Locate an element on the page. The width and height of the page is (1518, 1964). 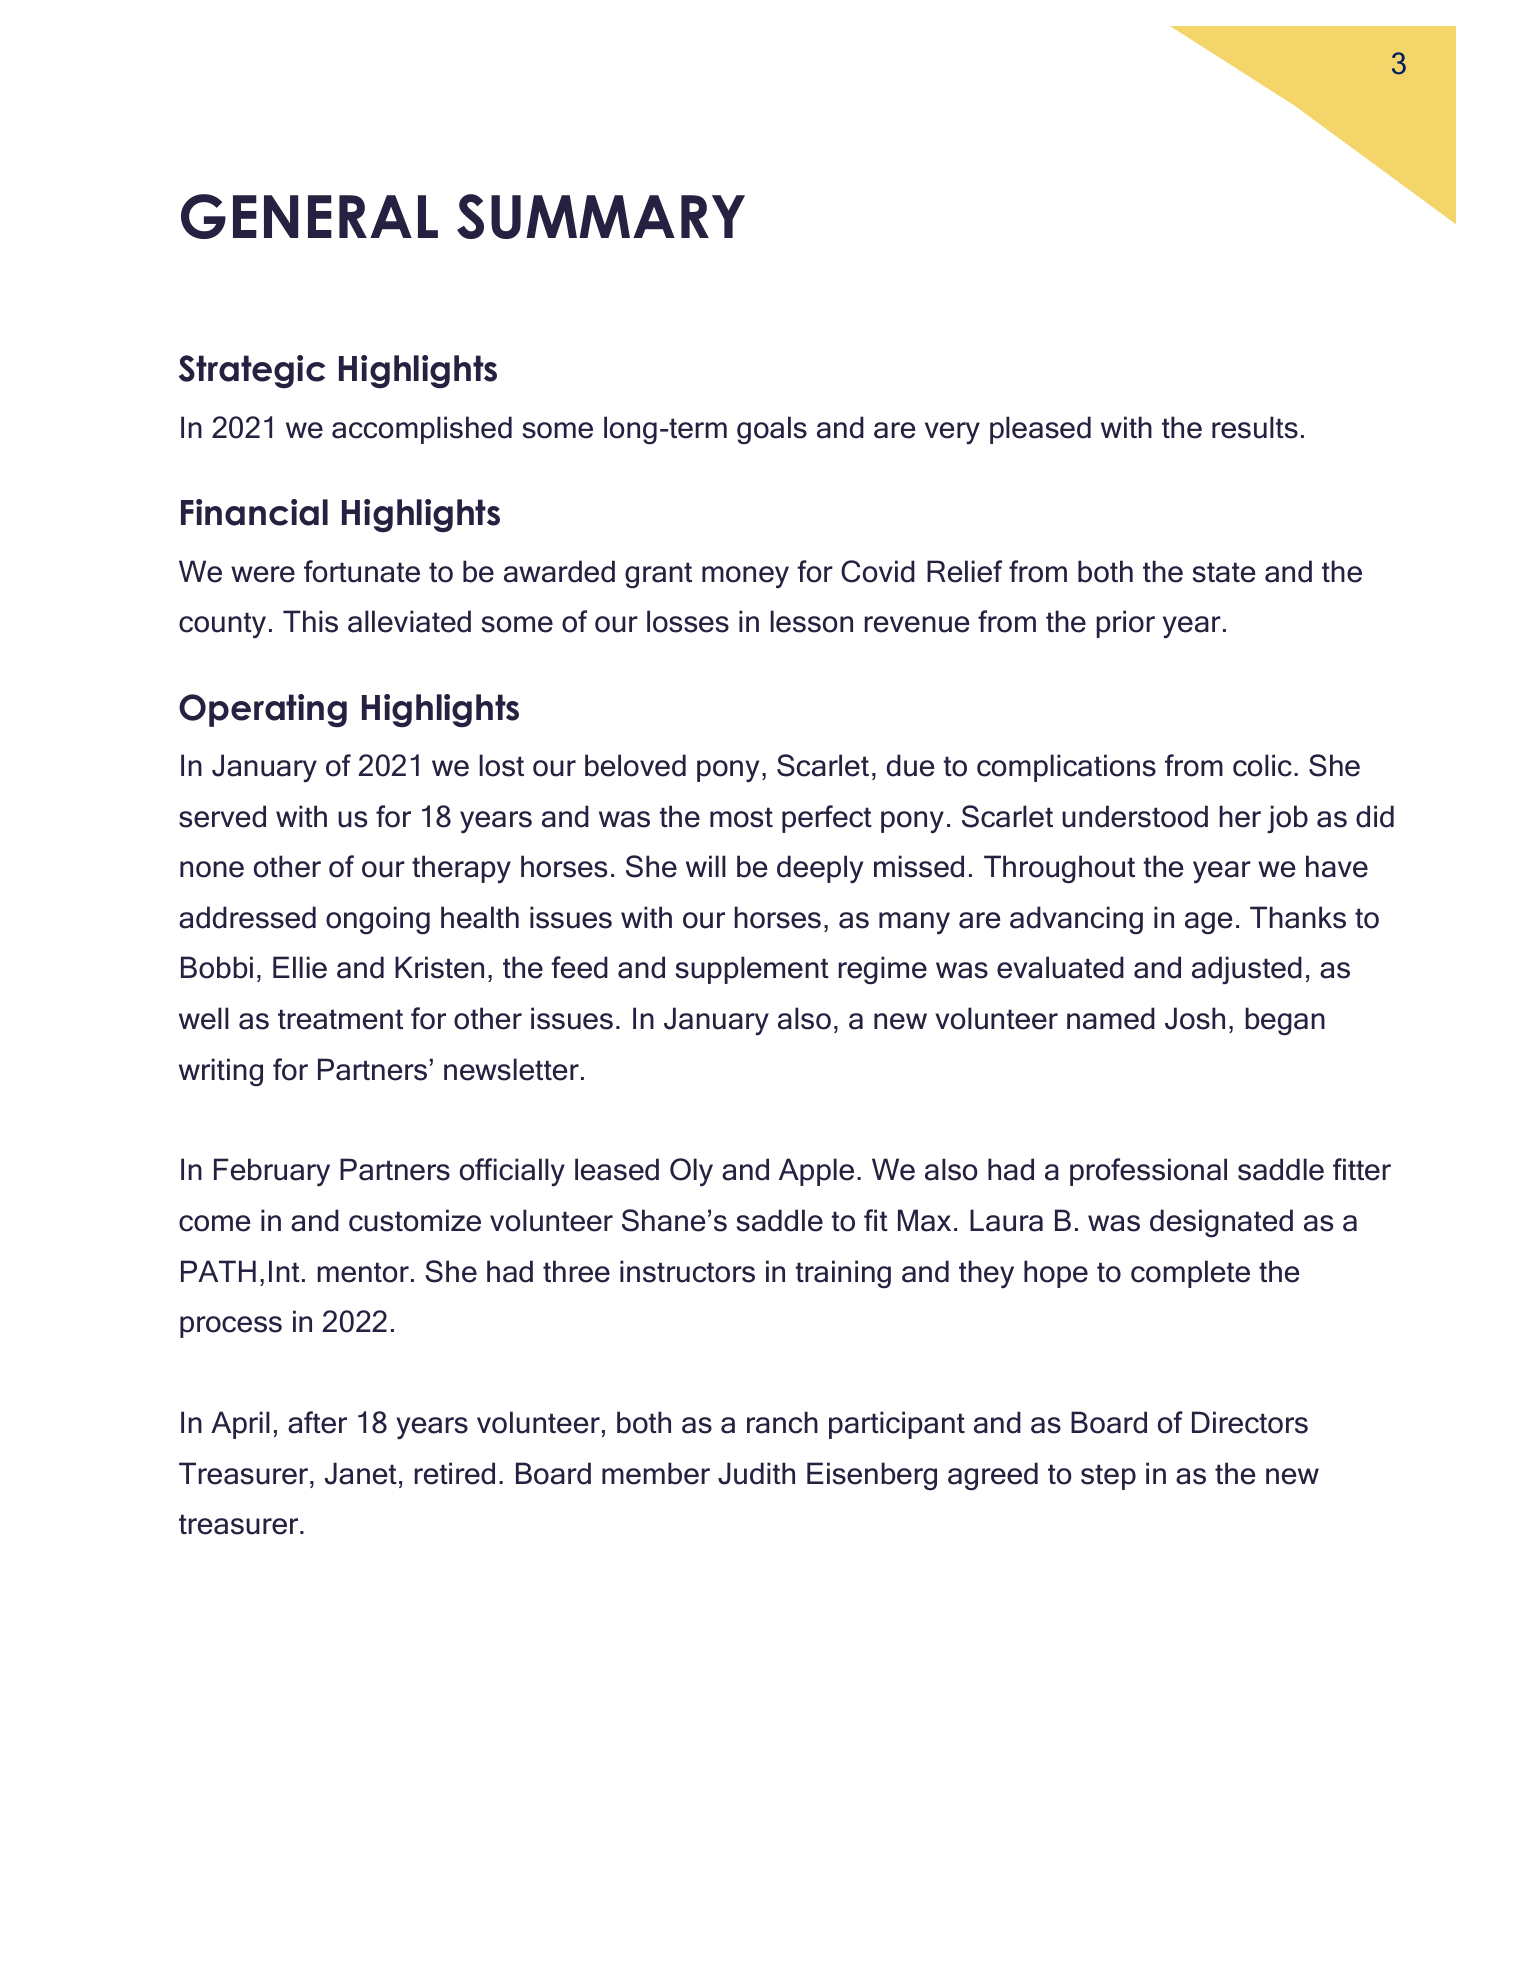
after is located at coordinates (317, 1422).
